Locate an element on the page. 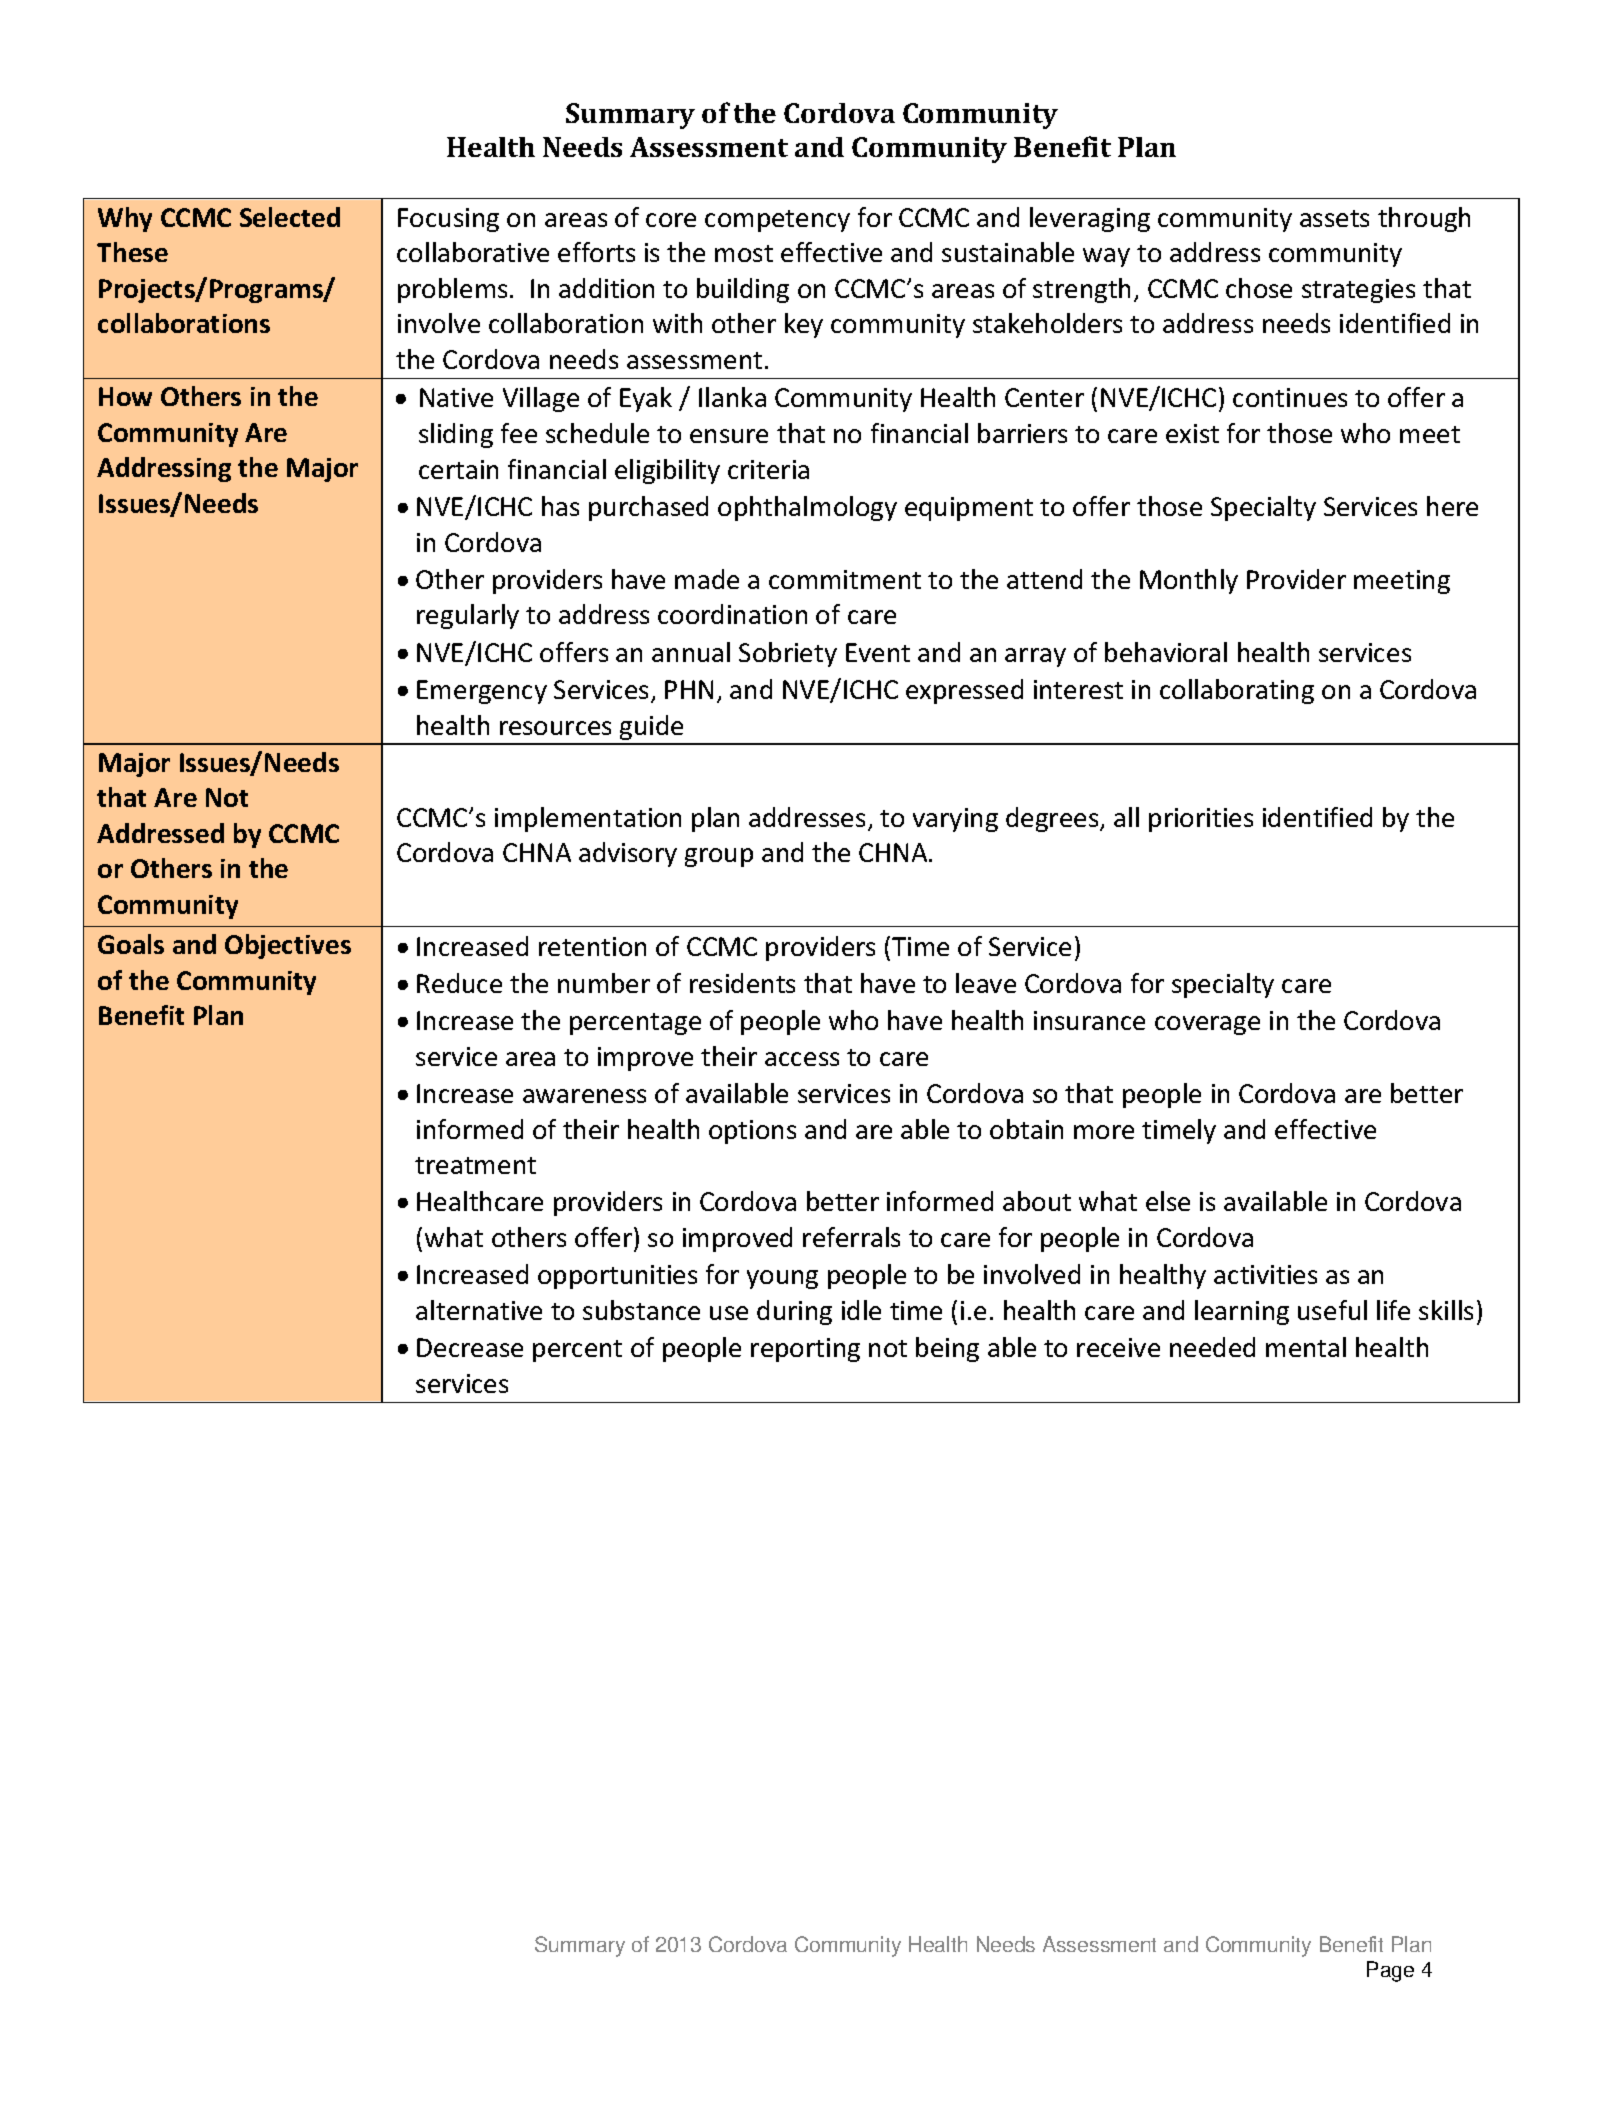 The width and height of the document is (1624, 2102). Decrease is located at coordinates (470, 1347).
